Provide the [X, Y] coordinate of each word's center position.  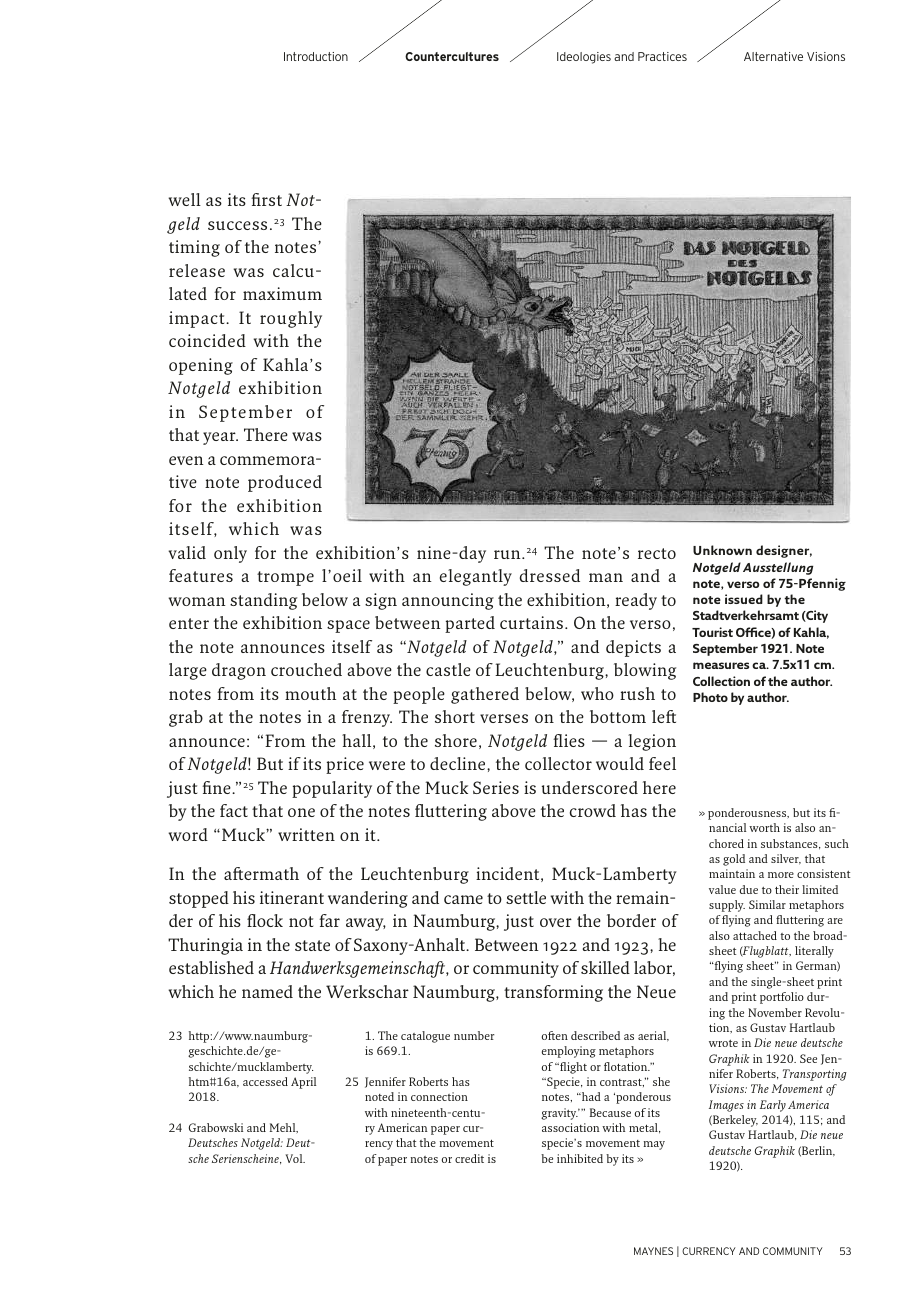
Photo [710, 697]
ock [269, 920]
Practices [662, 56]
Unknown [722, 550]
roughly [291, 319]
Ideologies [584, 58]
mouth [310, 693]
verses [504, 718]
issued [744, 599]
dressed [550, 575]
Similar [767, 904]
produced [285, 483]
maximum [282, 293]
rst [271, 200]
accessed [265, 1081]
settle [526, 897]
